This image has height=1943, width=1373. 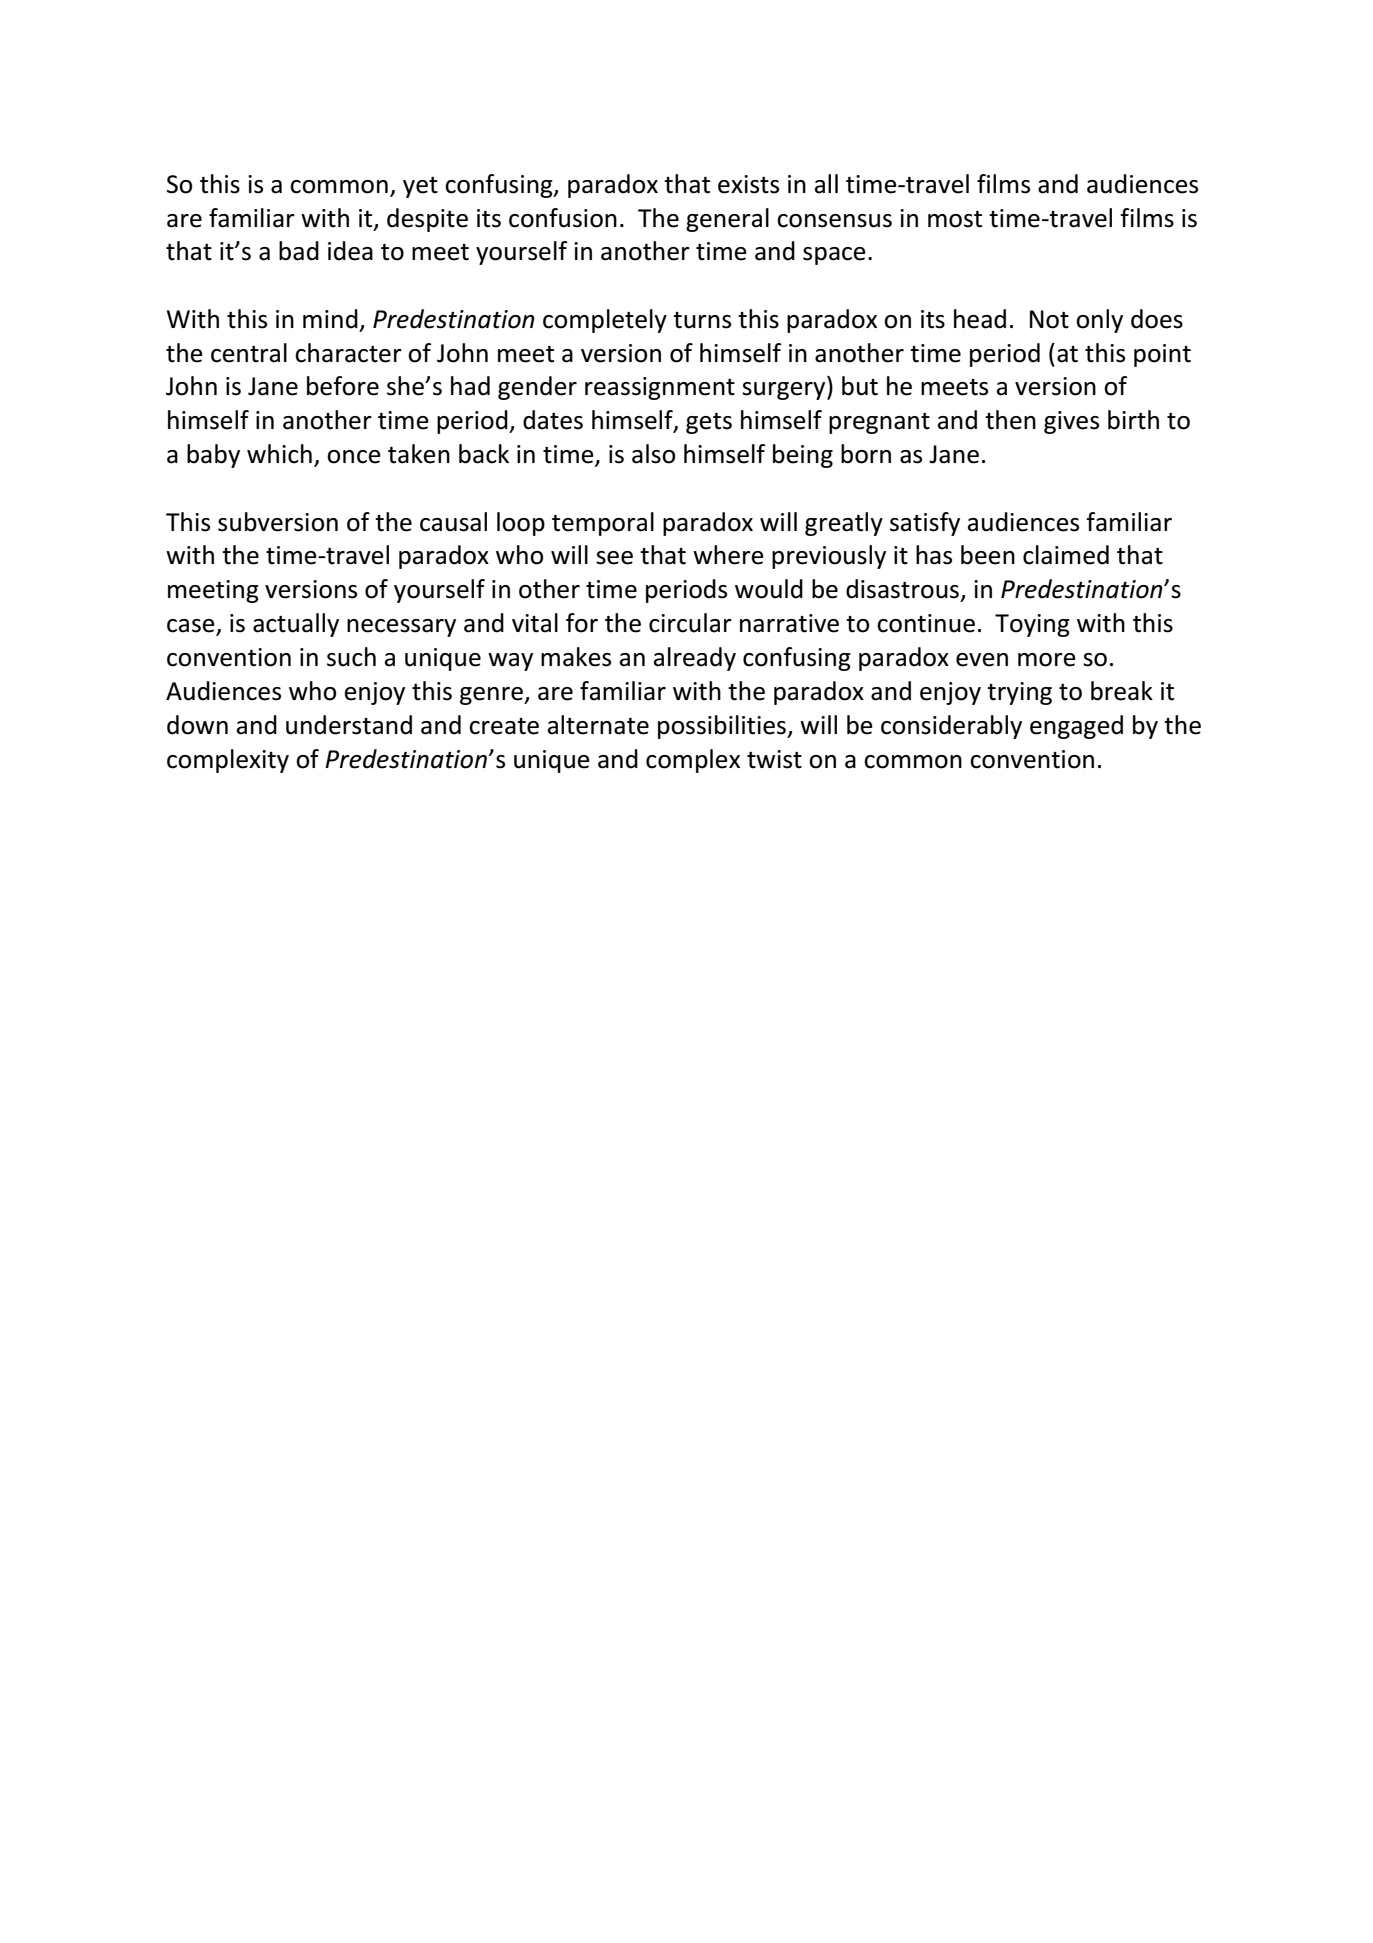 I want to click on Toying, so click(x=1032, y=625).
